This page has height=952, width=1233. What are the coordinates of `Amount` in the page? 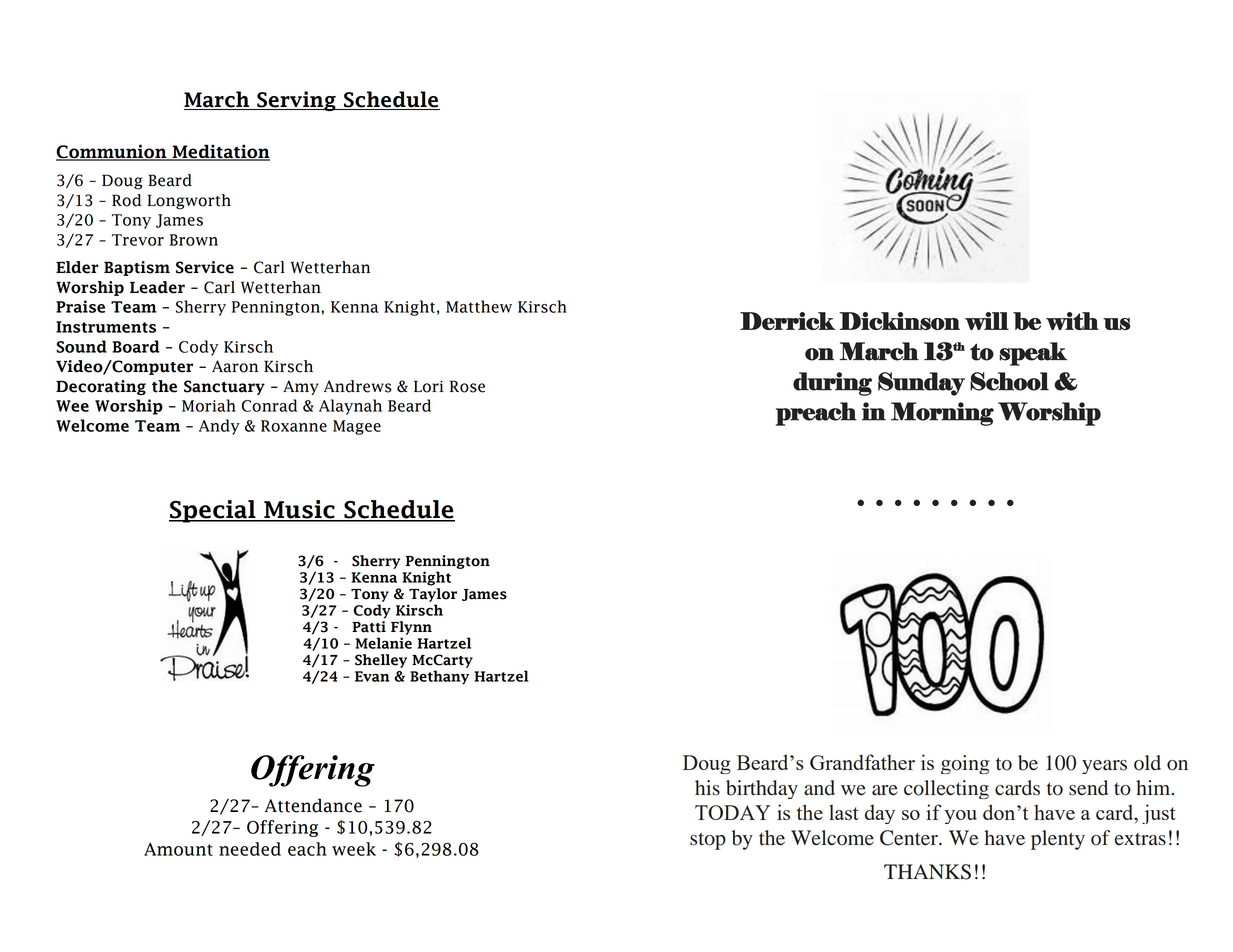 It's located at (178, 849).
